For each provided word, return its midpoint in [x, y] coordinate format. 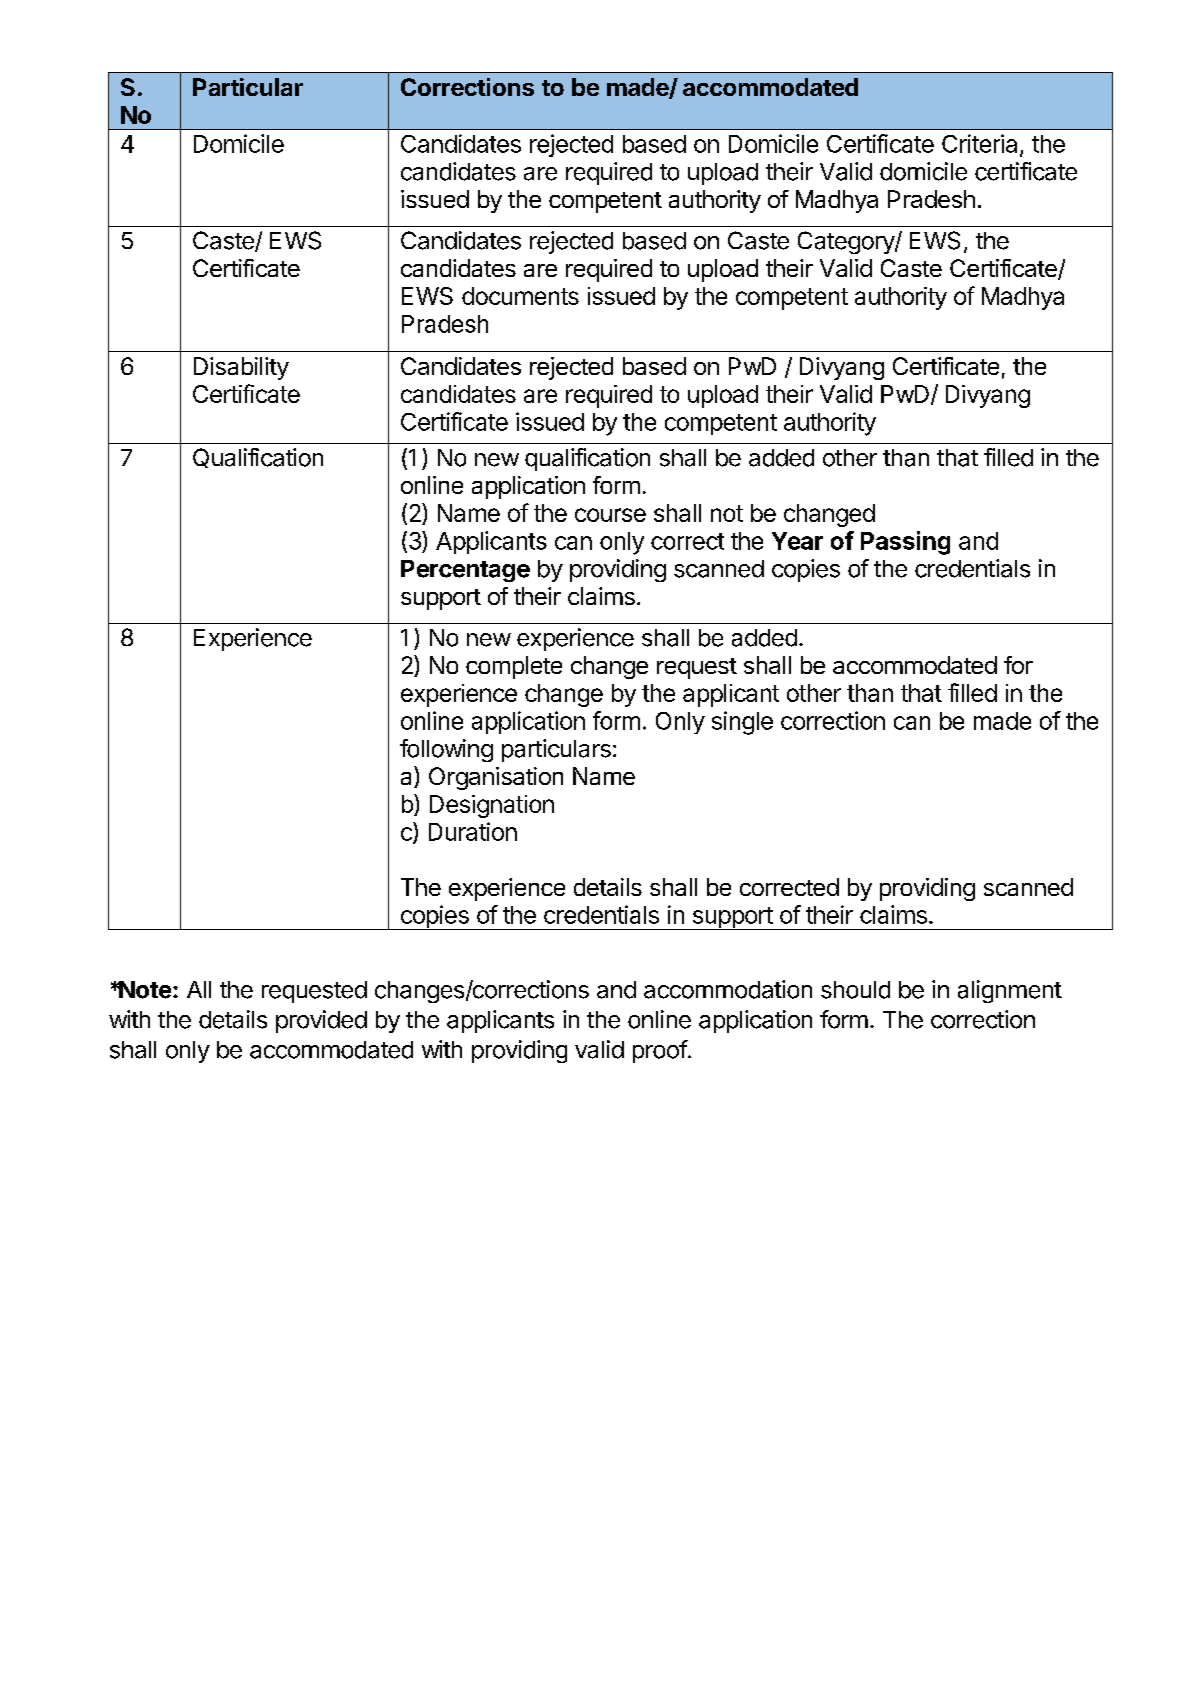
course [610, 515]
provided [321, 1021]
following [446, 750]
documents [520, 296]
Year [797, 541]
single [742, 723]
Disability [241, 368]
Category [847, 242]
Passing [905, 543]
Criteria [979, 143]
